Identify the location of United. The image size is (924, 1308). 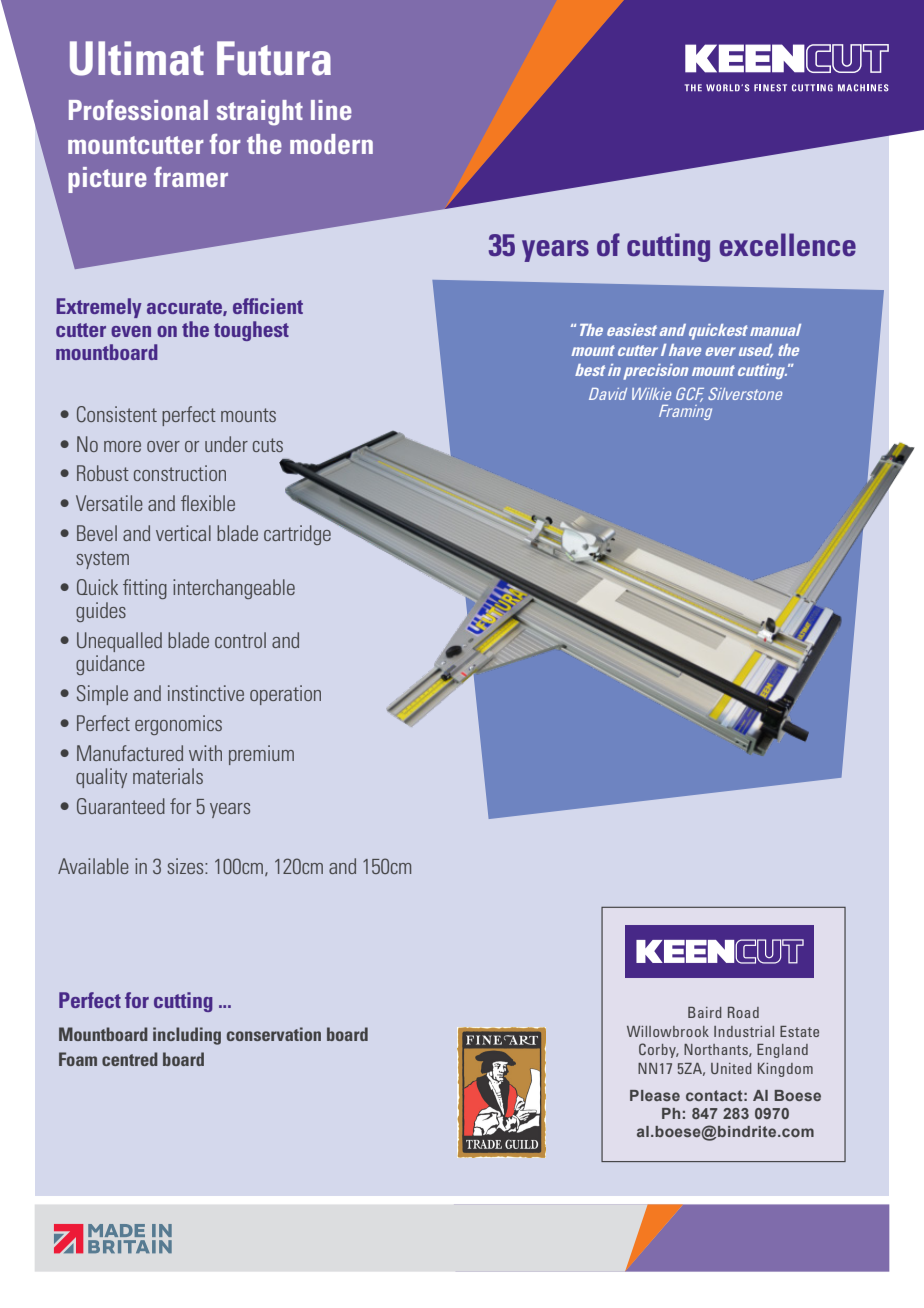
(731, 1068).
